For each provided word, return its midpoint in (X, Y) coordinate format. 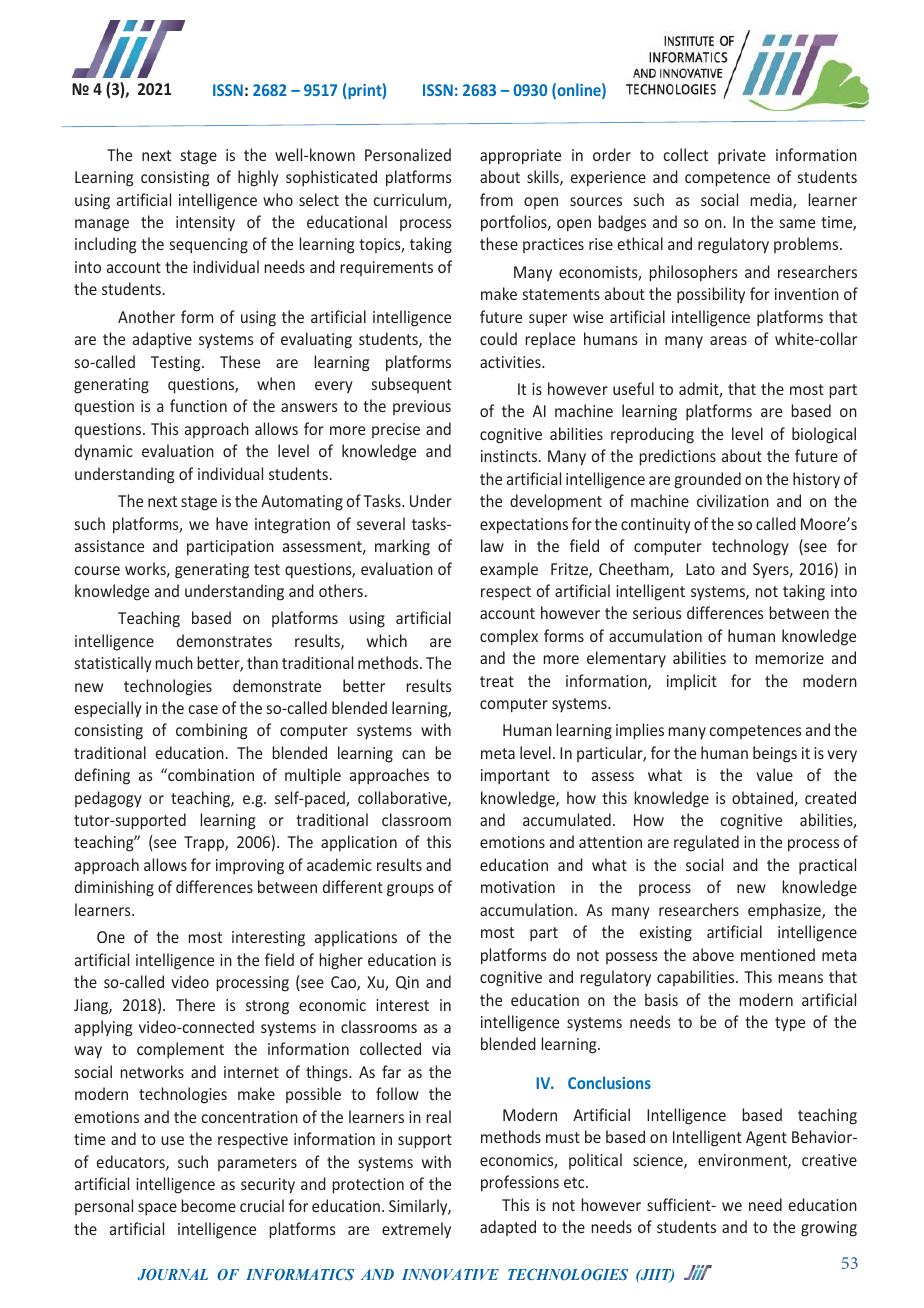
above (713, 954)
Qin (407, 983)
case (203, 709)
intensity (205, 224)
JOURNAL (172, 1274)
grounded (708, 480)
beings (775, 754)
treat (497, 681)
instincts (509, 456)
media (772, 201)
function (198, 405)
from (496, 199)
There (195, 1004)
